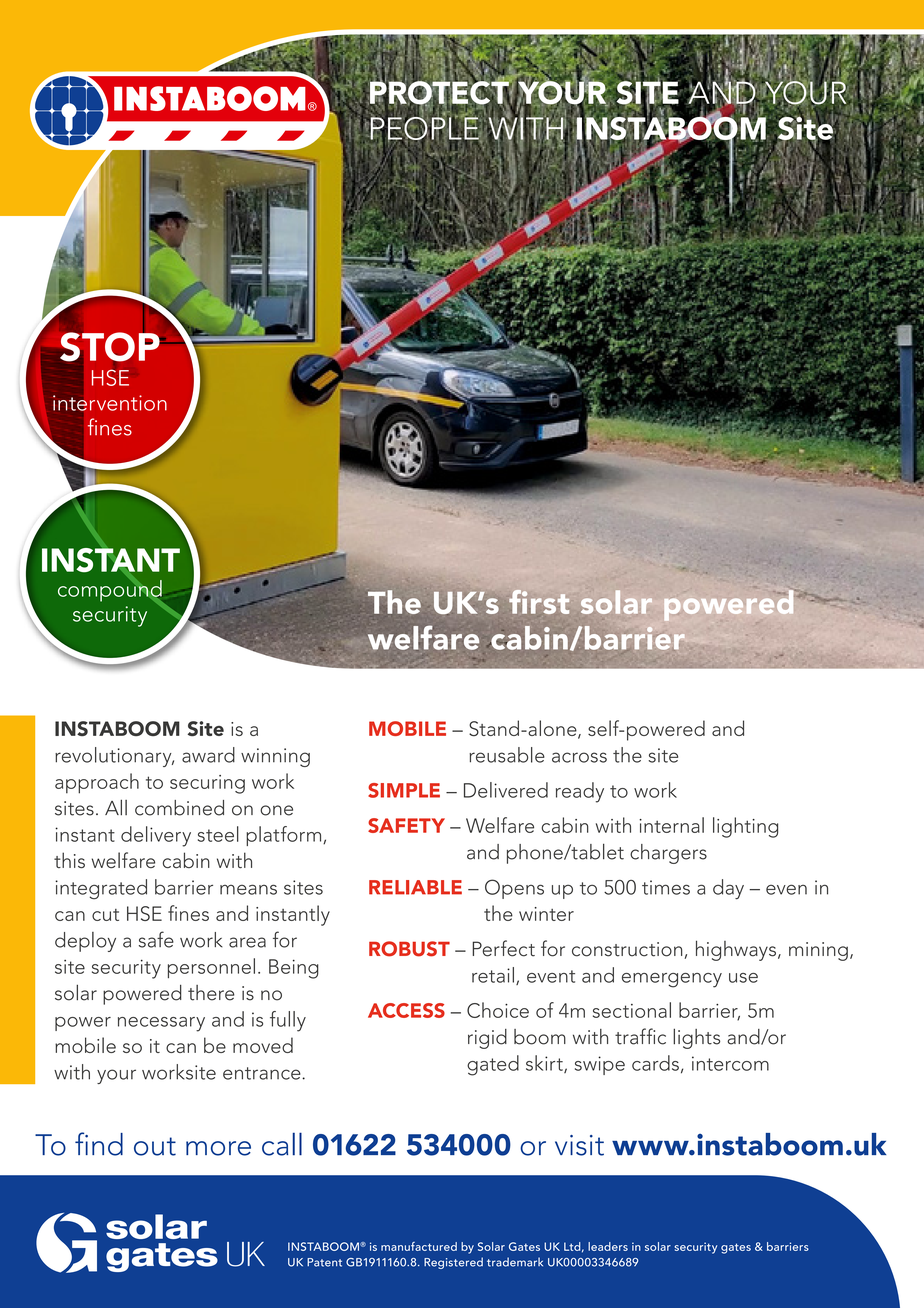 Image resolution: width=924 pixels, height=1308 pixels. What do you see at coordinates (179, 808) in the document?
I see `combined` at bounding box center [179, 808].
